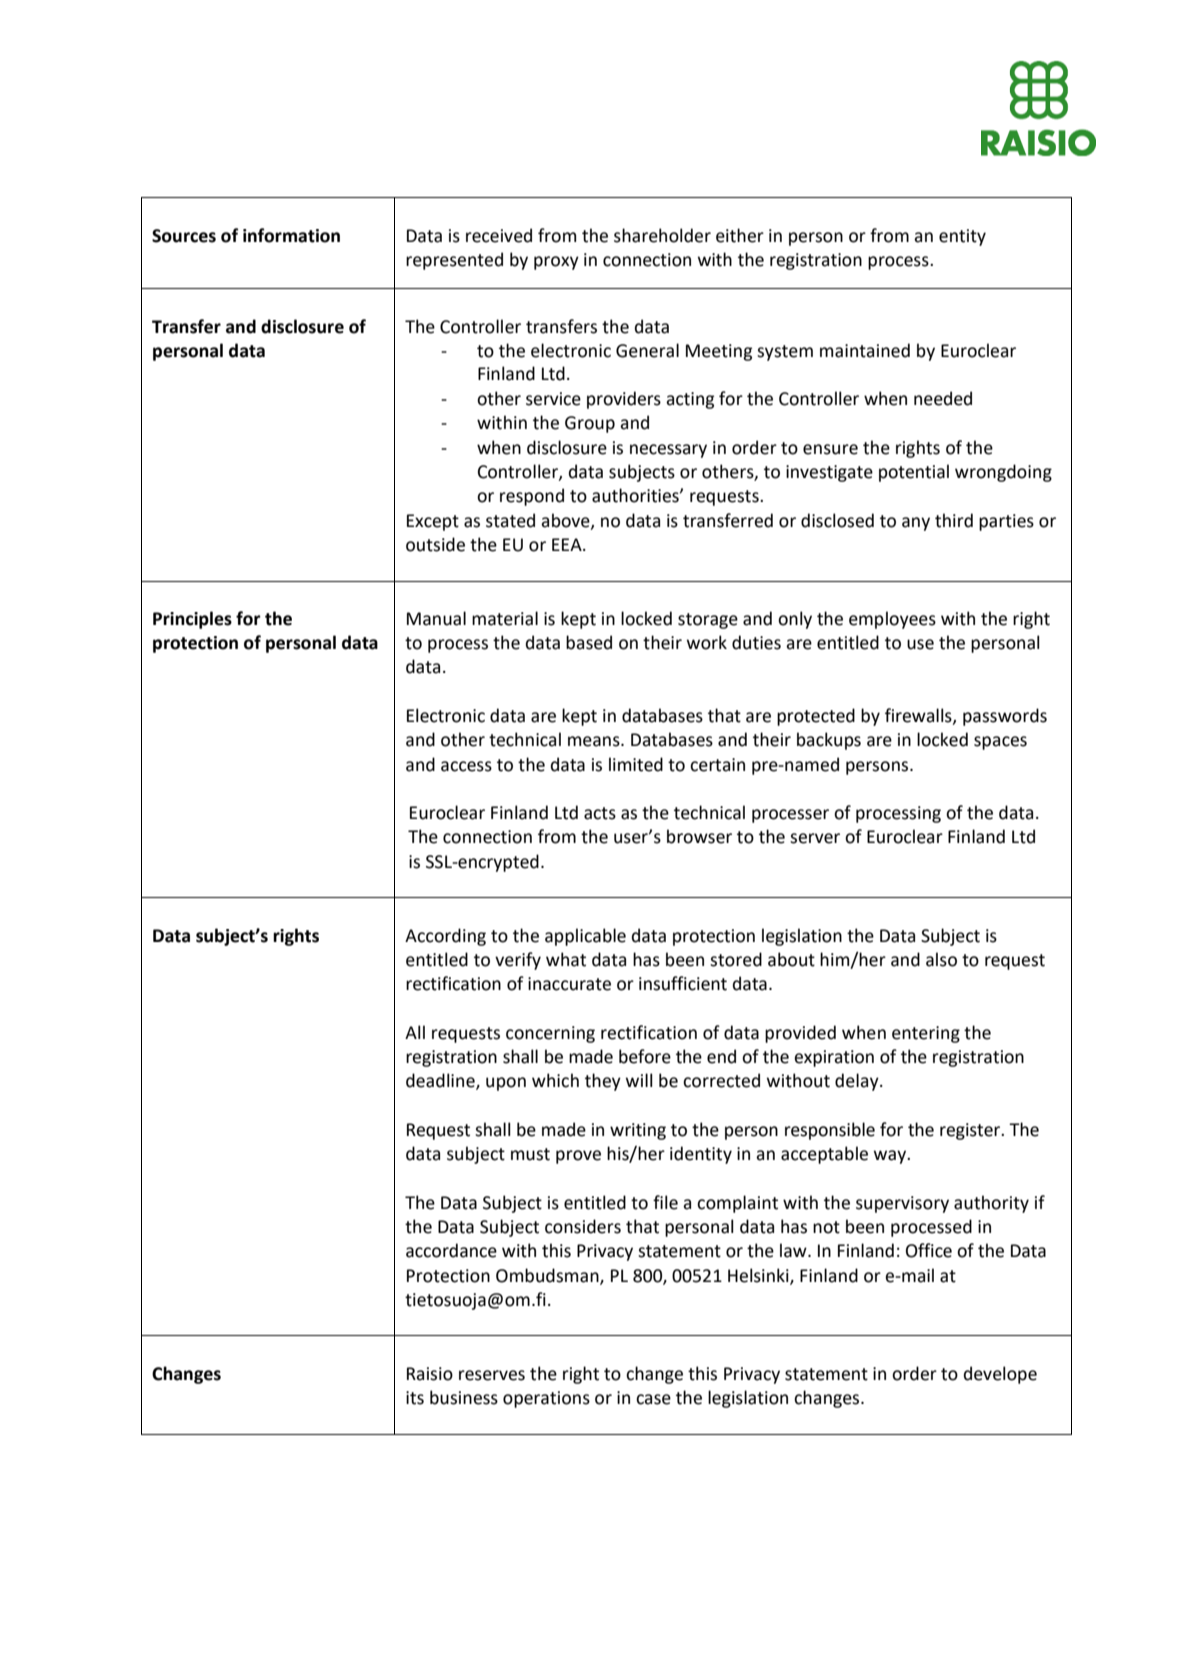  I want to click on server, so click(815, 838).
